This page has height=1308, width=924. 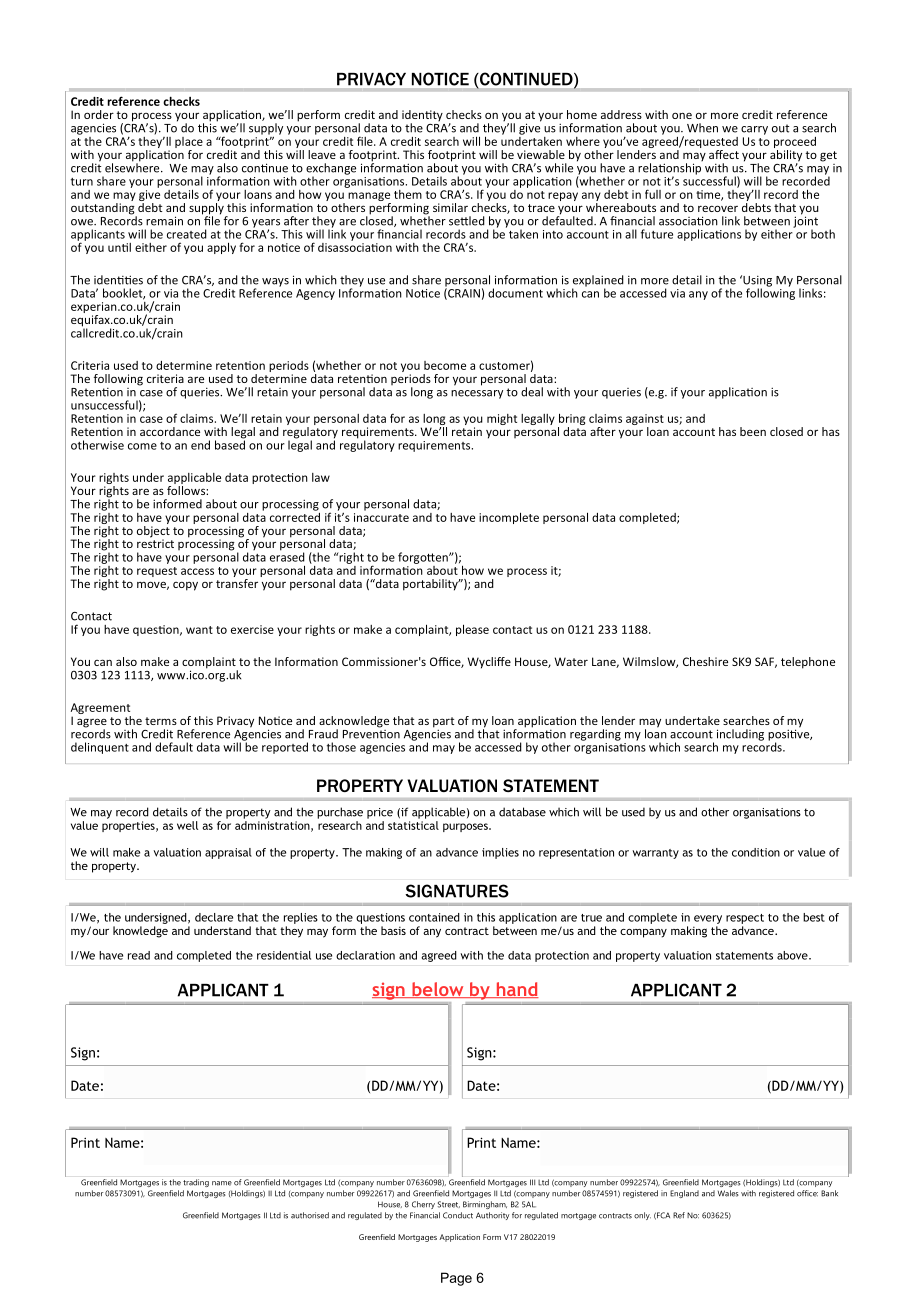 What do you see at coordinates (728, 1193) in the page?
I see `Wales` at bounding box center [728, 1193].
